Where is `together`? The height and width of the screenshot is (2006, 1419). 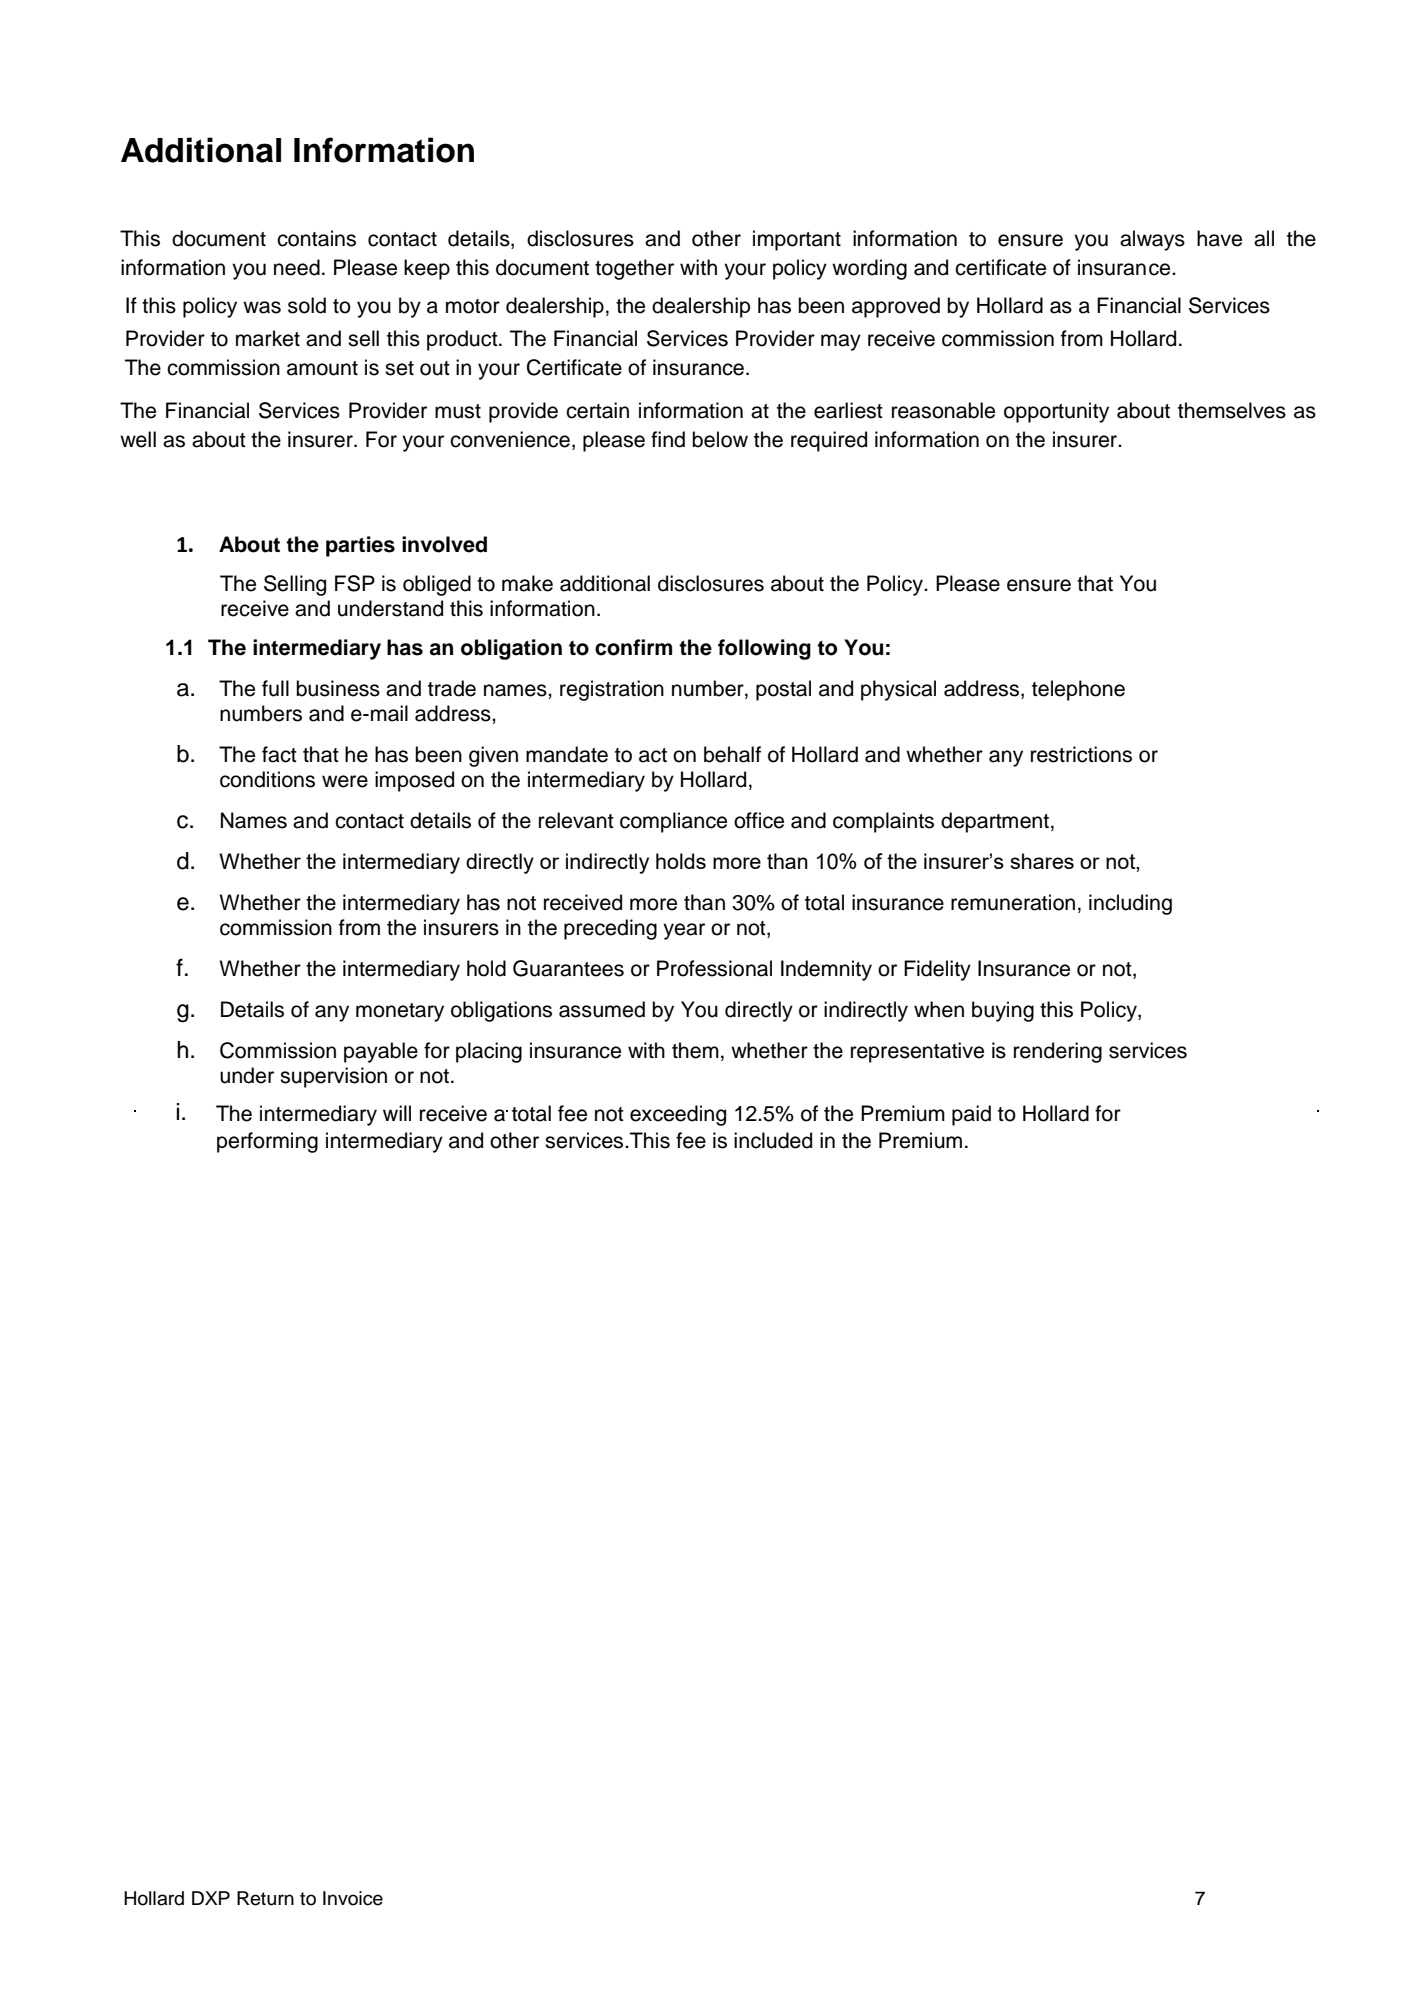
together is located at coordinates (634, 269).
